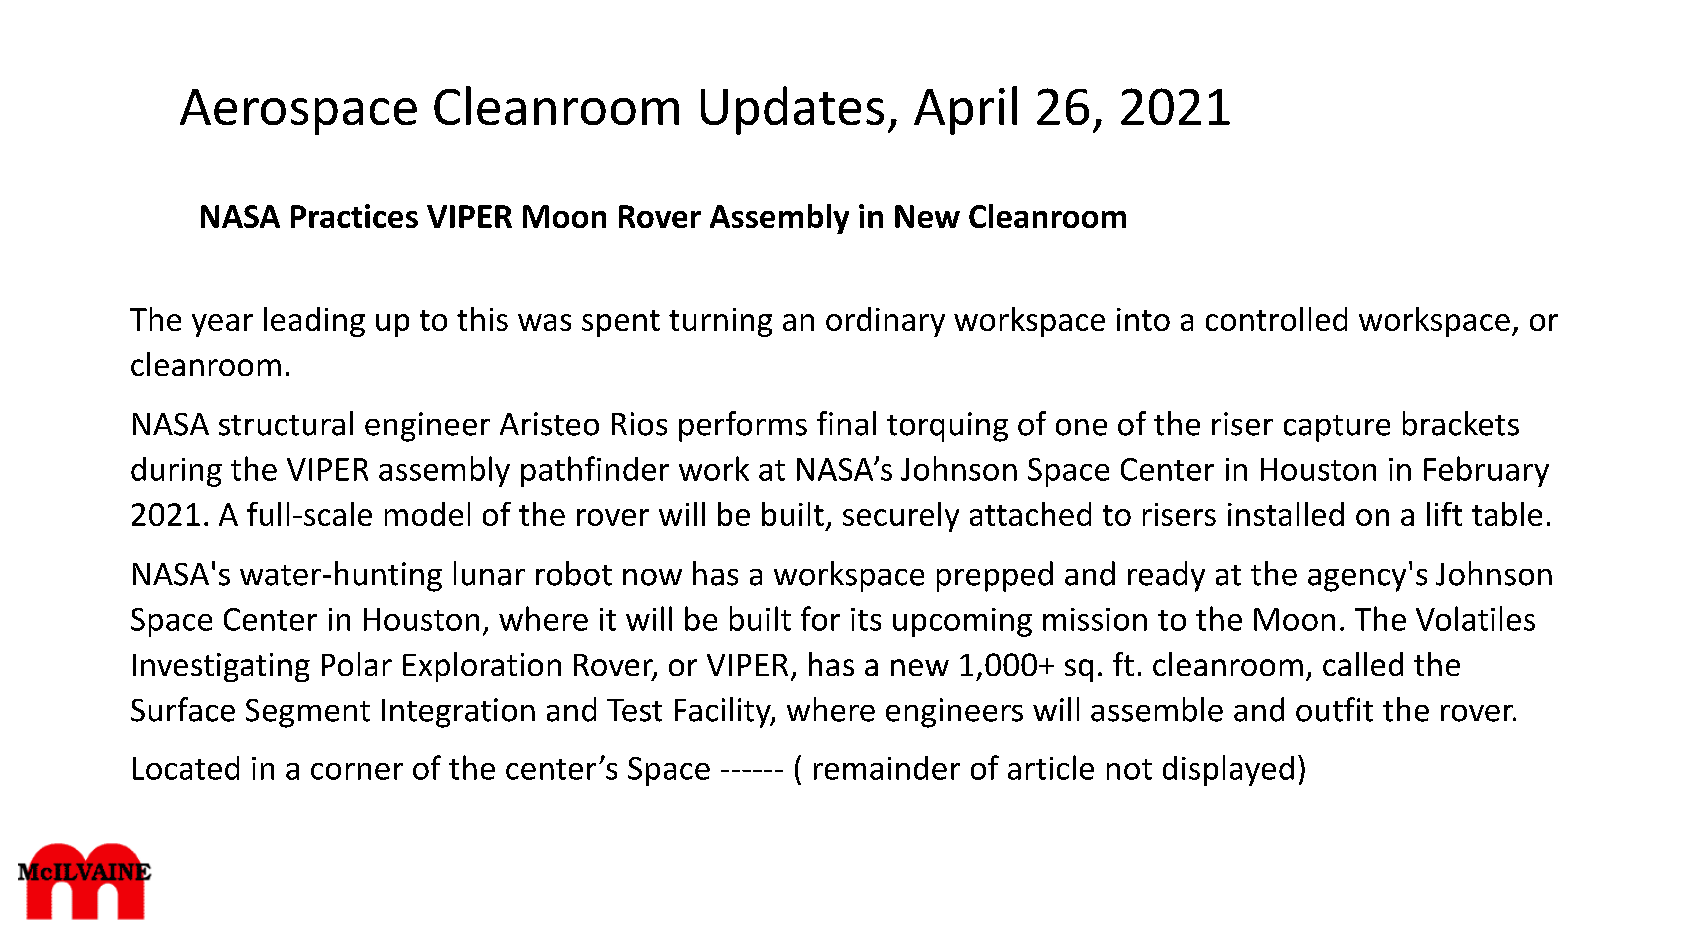 This screenshot has height=952, width=1693. I want to click on April, so click(965, 110).
